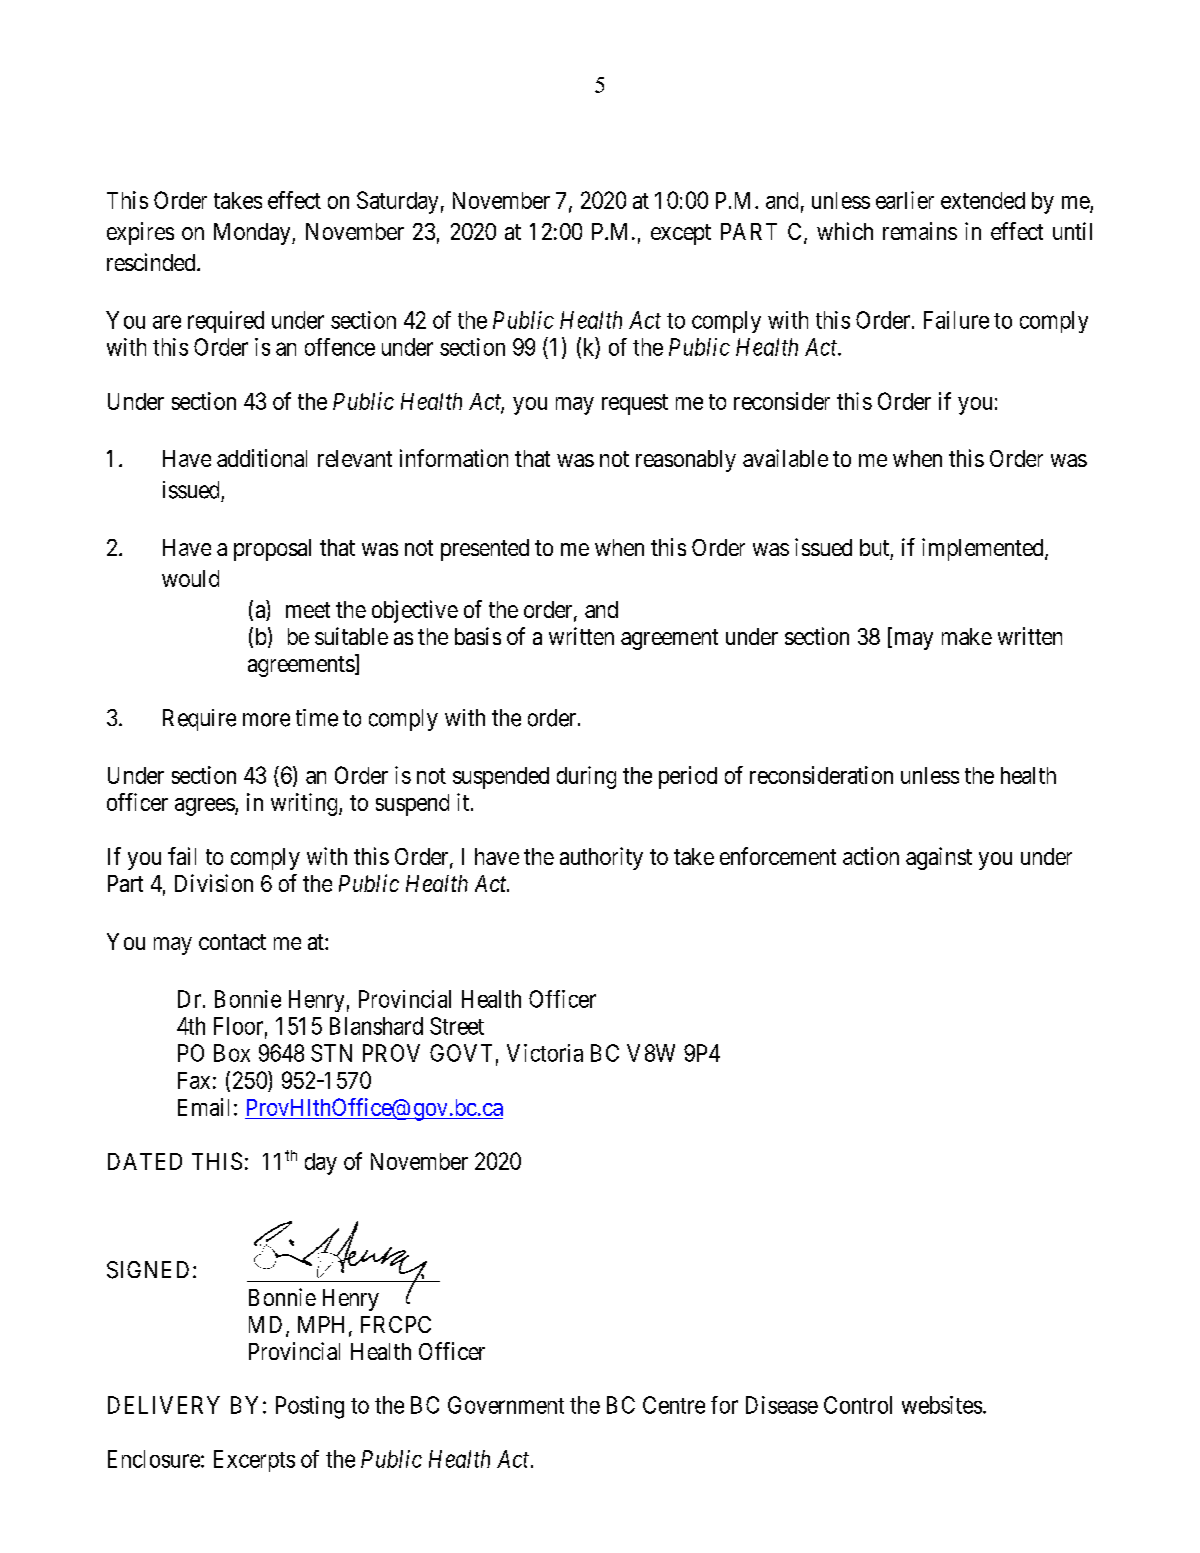 This page has width=1200, height=1553. What do you see at coordinates (920, 231) in the page?
I see `remains` at bounding box center [920, 231].
